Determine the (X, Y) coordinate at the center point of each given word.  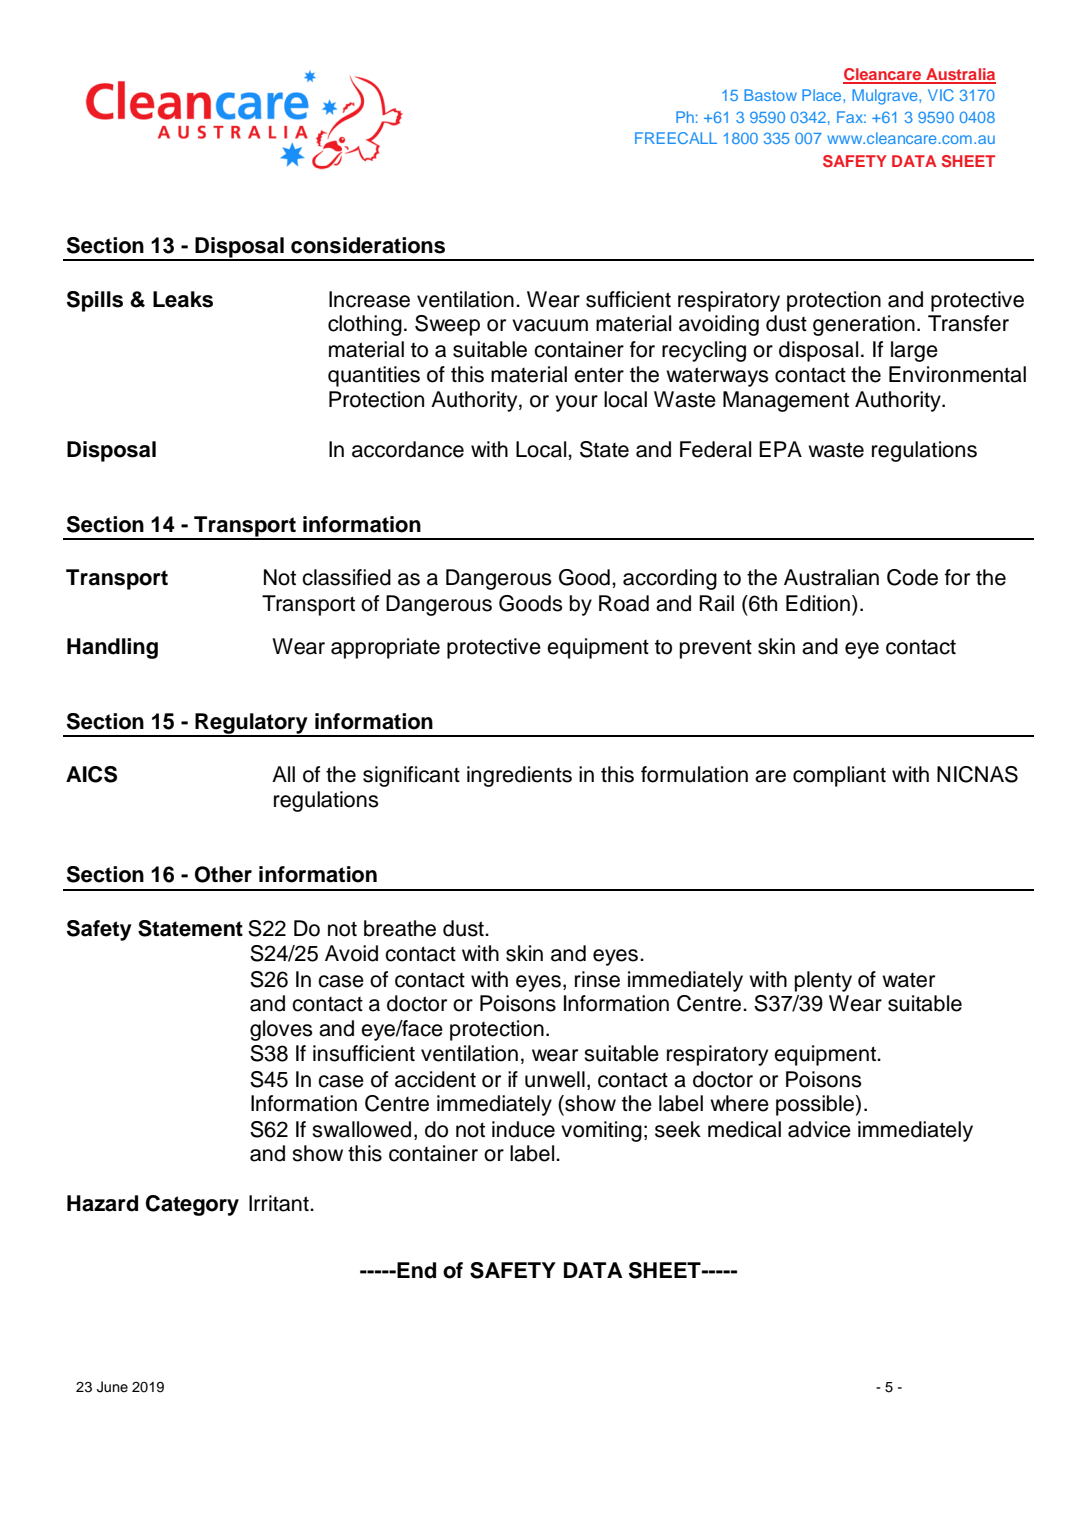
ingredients (519, 776)
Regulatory (251, 724)
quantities (374, 376)
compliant (839, 776)
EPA (780, 449)
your (576, 403)
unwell (555, 1079)
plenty (823, 981)
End (416, 1270)
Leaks (183, 299)
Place (823, 95)
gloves (281, 1030)
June (112, 1387)
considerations (368, 245)
